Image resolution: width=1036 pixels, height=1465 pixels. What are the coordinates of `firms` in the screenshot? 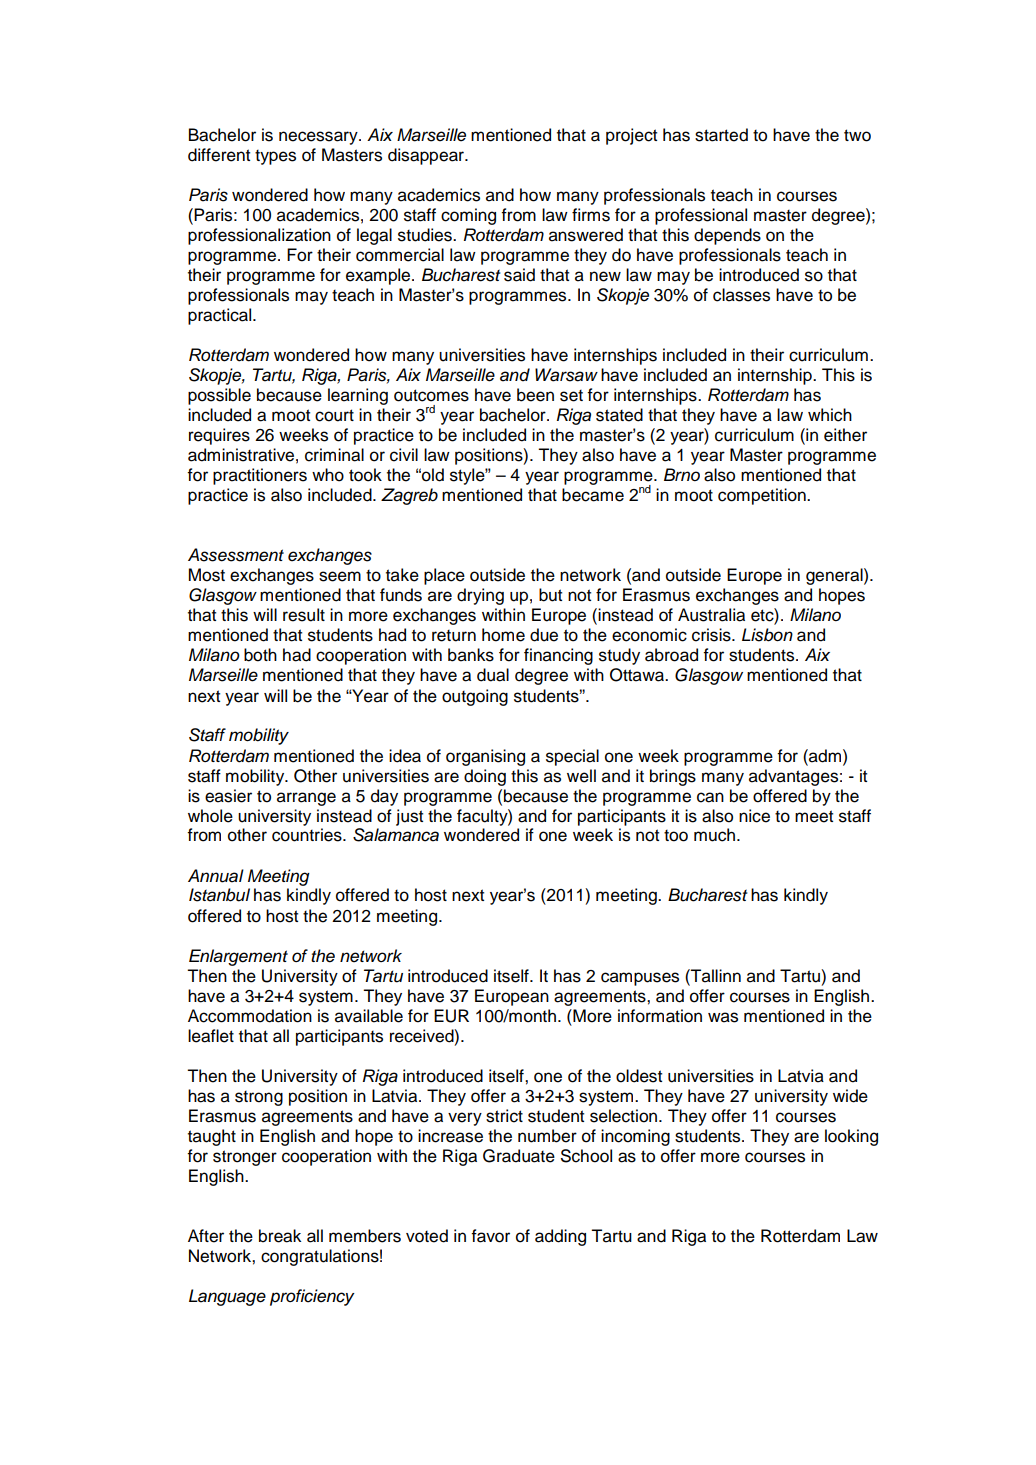 It's located at (591, 215).
